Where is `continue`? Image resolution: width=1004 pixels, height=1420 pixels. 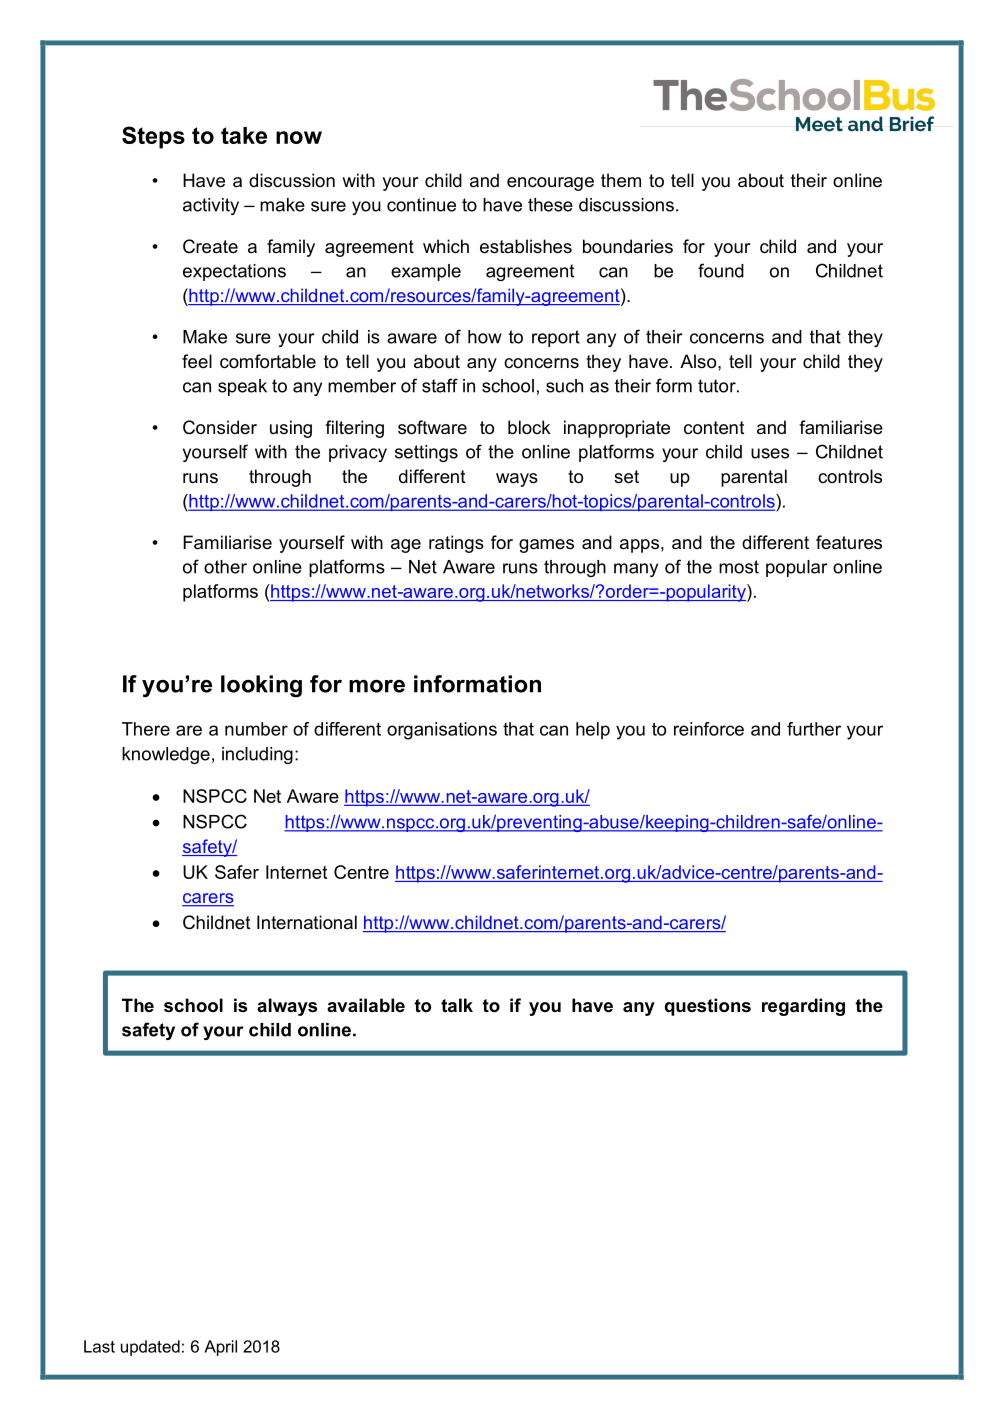 continue is located at coordinates (421, 205).
